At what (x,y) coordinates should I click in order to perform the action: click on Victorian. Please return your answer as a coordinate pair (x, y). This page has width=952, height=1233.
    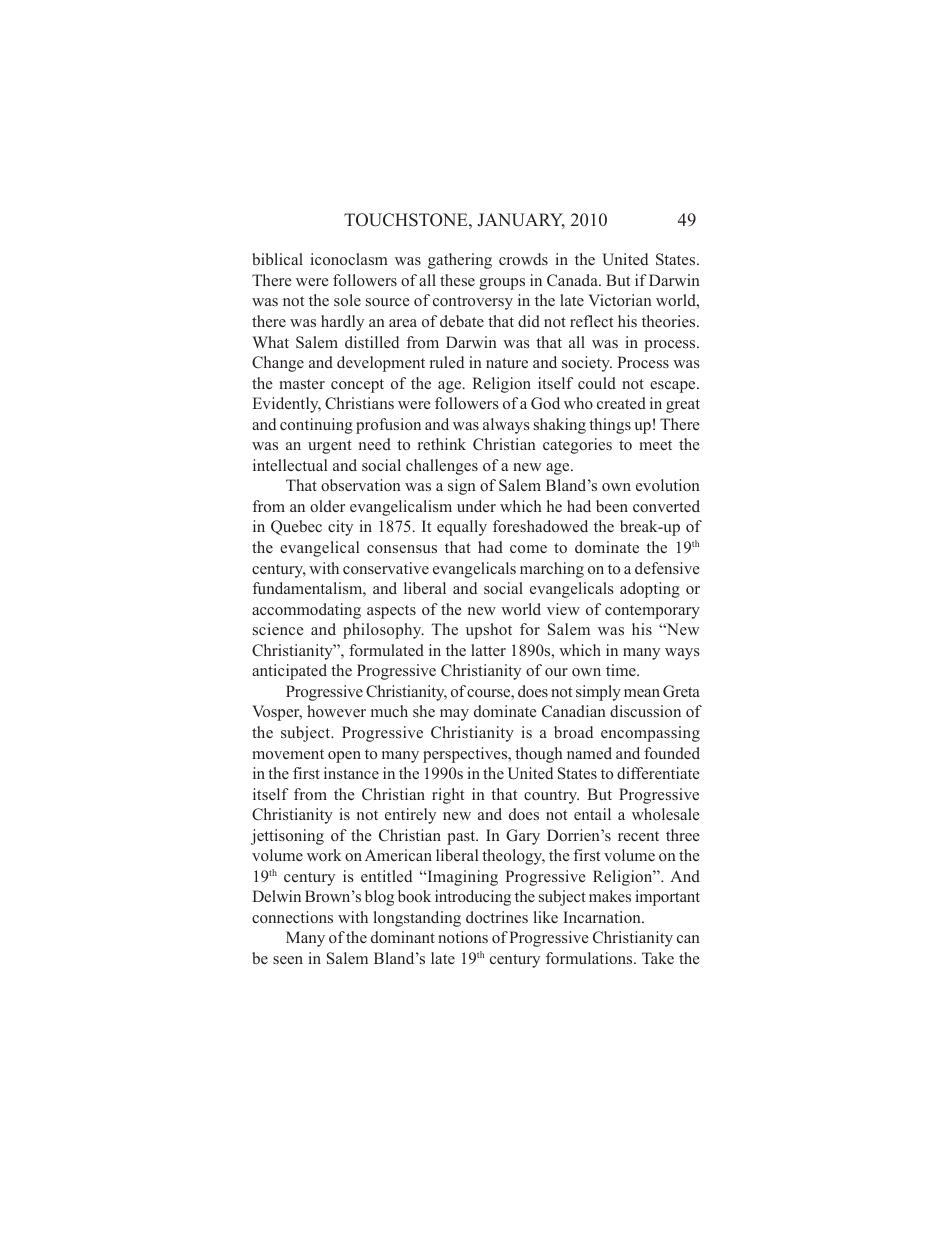
    Looking at the image, I should click on (620, 300).
